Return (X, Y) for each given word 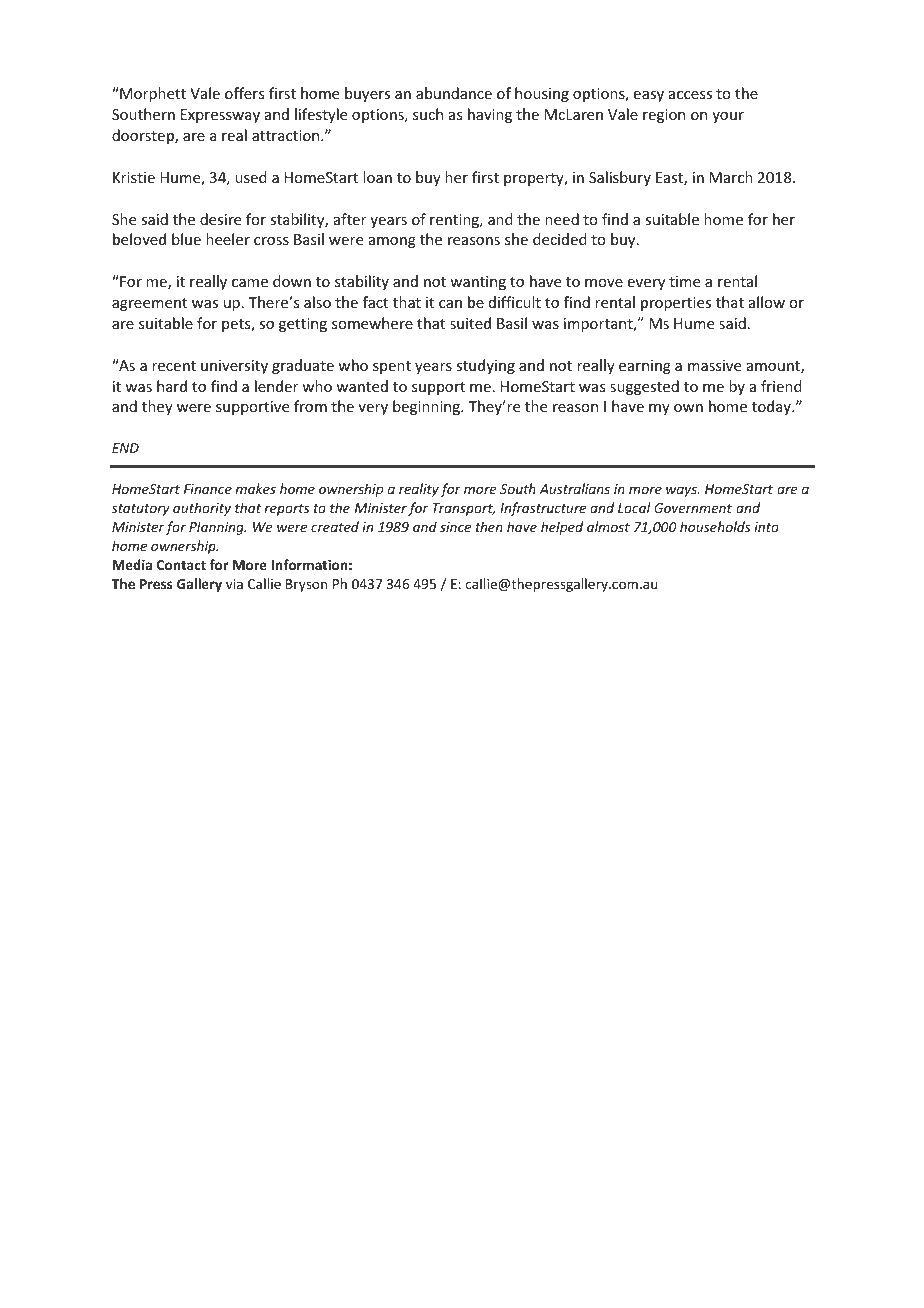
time (684, 281)
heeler (228, 239)
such (428, 114)
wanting (478, 283)
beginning (427, 407)
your (728, 117)
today (772, 407)
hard (172, 386)
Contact (181, 565)
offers (244, 93)
